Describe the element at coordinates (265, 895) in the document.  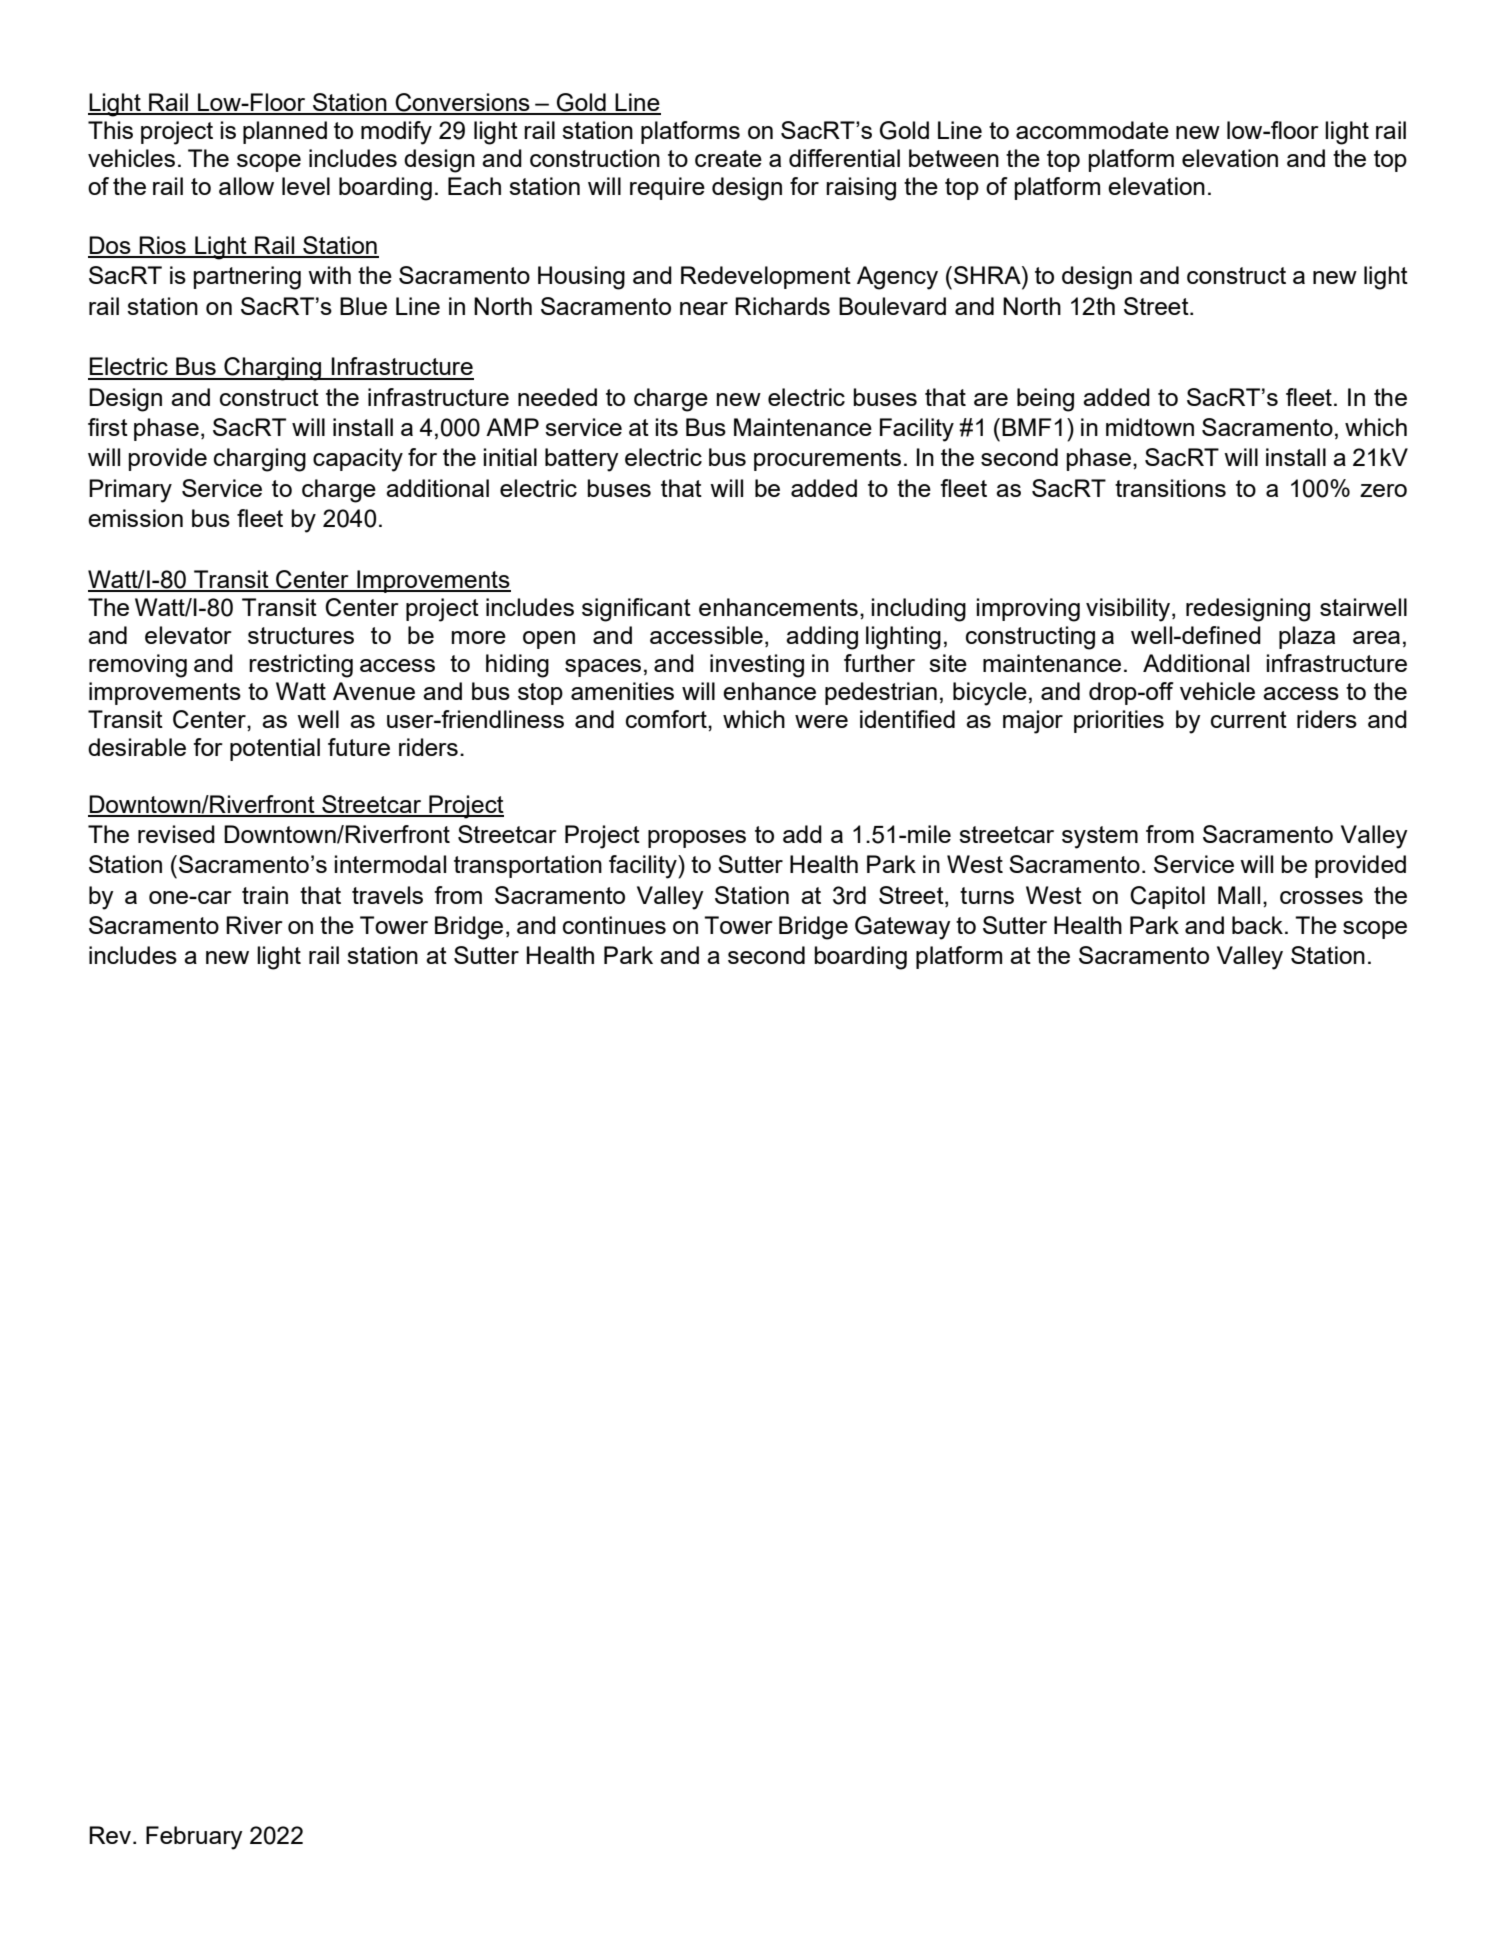
I see `train` at that location.
